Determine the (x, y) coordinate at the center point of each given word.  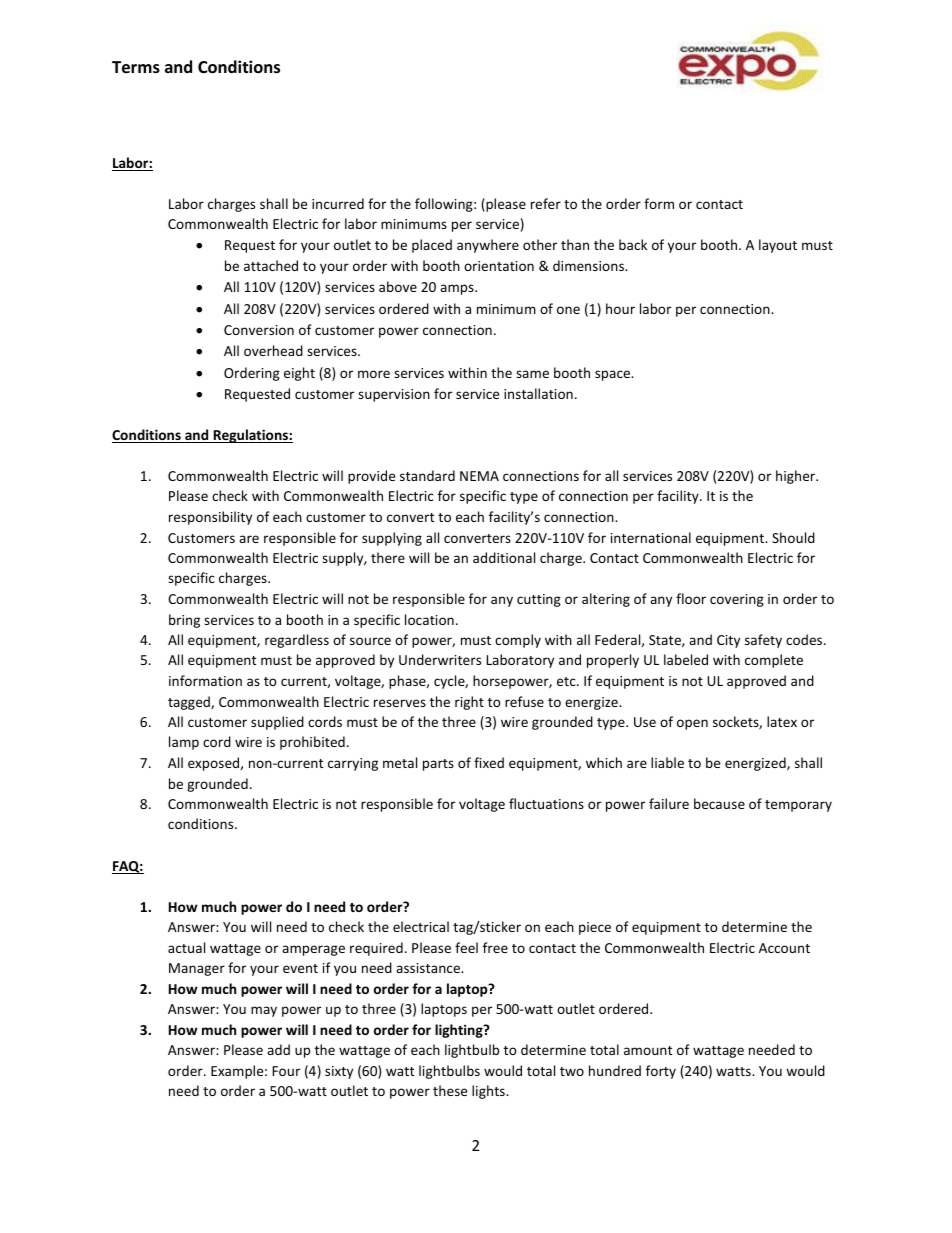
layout (778, 246)
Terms (136, 67)
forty (661, 1072)
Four (286, 1071)
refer (546, 203)
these (450, 1090)
